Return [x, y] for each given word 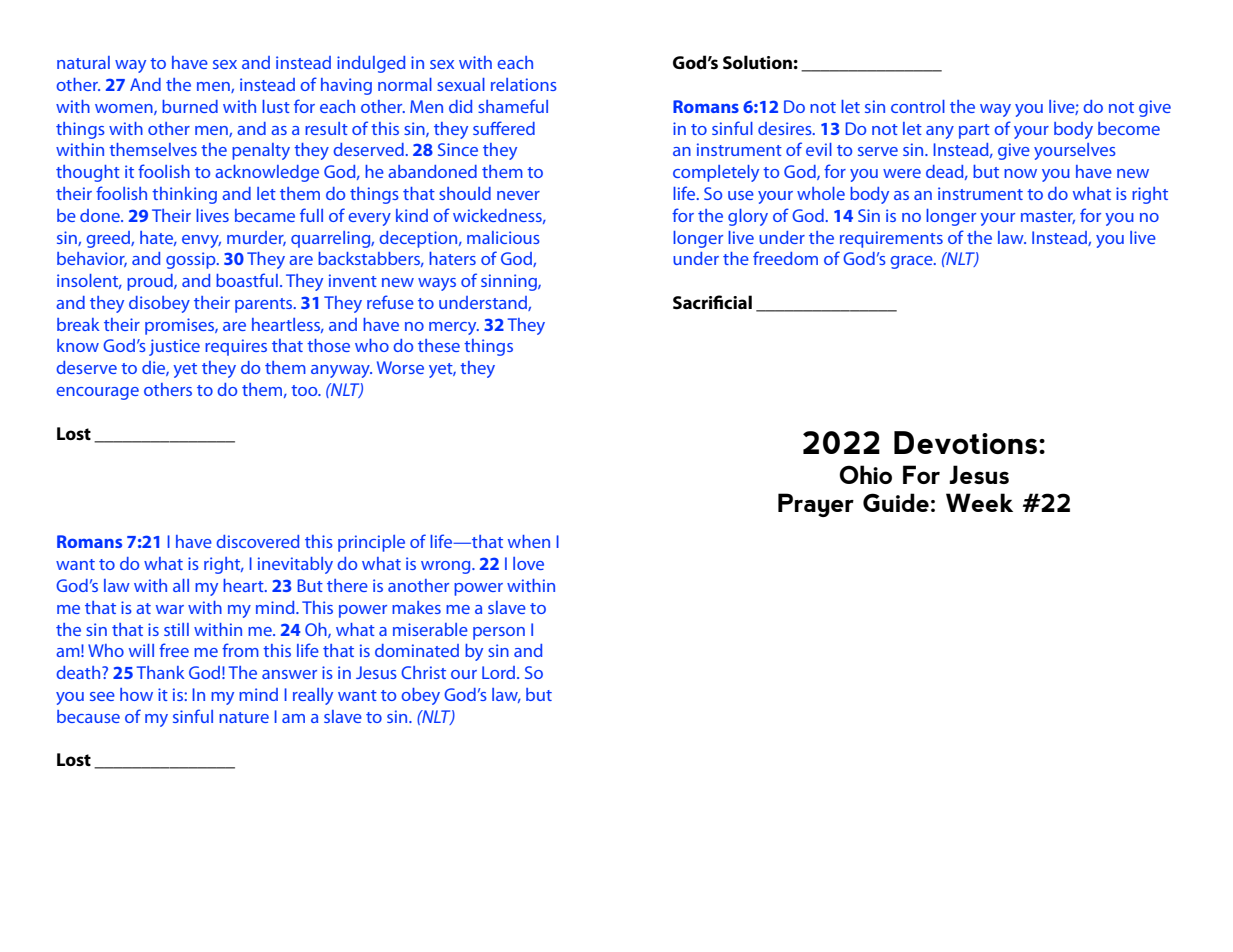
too [305, 390]
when [529, 541]
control [918, 106]
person [499, 633]
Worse [400, 367]
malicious [503, 237]
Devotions [965, 442]
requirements [891, 239]
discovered [257, 541]
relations [524, 84]
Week [979, 502]
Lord [500, 672]
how [136, 694]
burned [190, 106]
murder [256, 238]
